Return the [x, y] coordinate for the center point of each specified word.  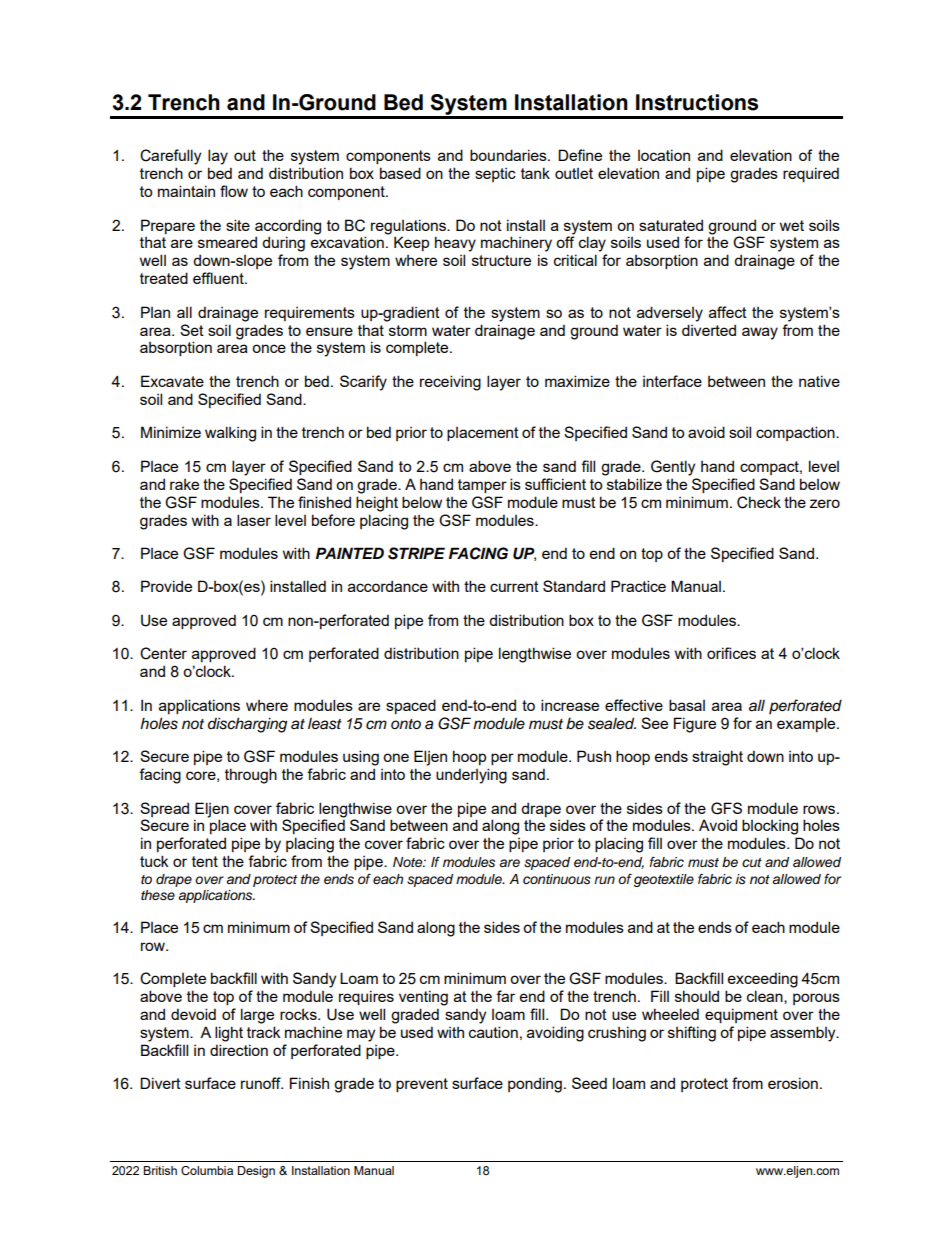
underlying [471, 776]
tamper [482, 486]
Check [759, 502]
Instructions [697, 102]
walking [230, 434]
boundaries [509, 155]
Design [256, 1172]
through [251, 776]
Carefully [170, 157]
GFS [726, 808]
